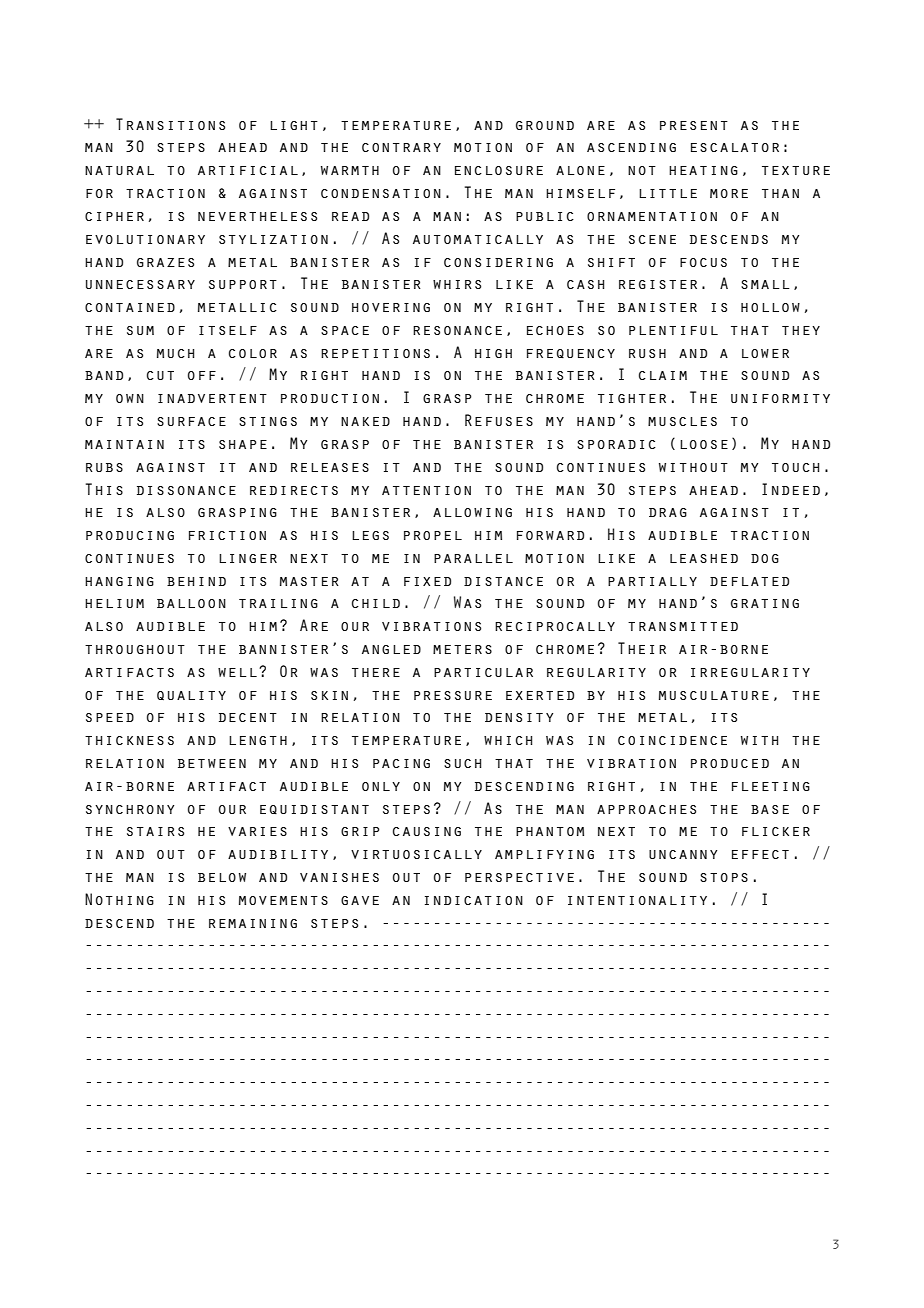  What do you see at coordinates (401, 147) in the screenshot?
I see `contrary` at bounding box center [401, 147].
